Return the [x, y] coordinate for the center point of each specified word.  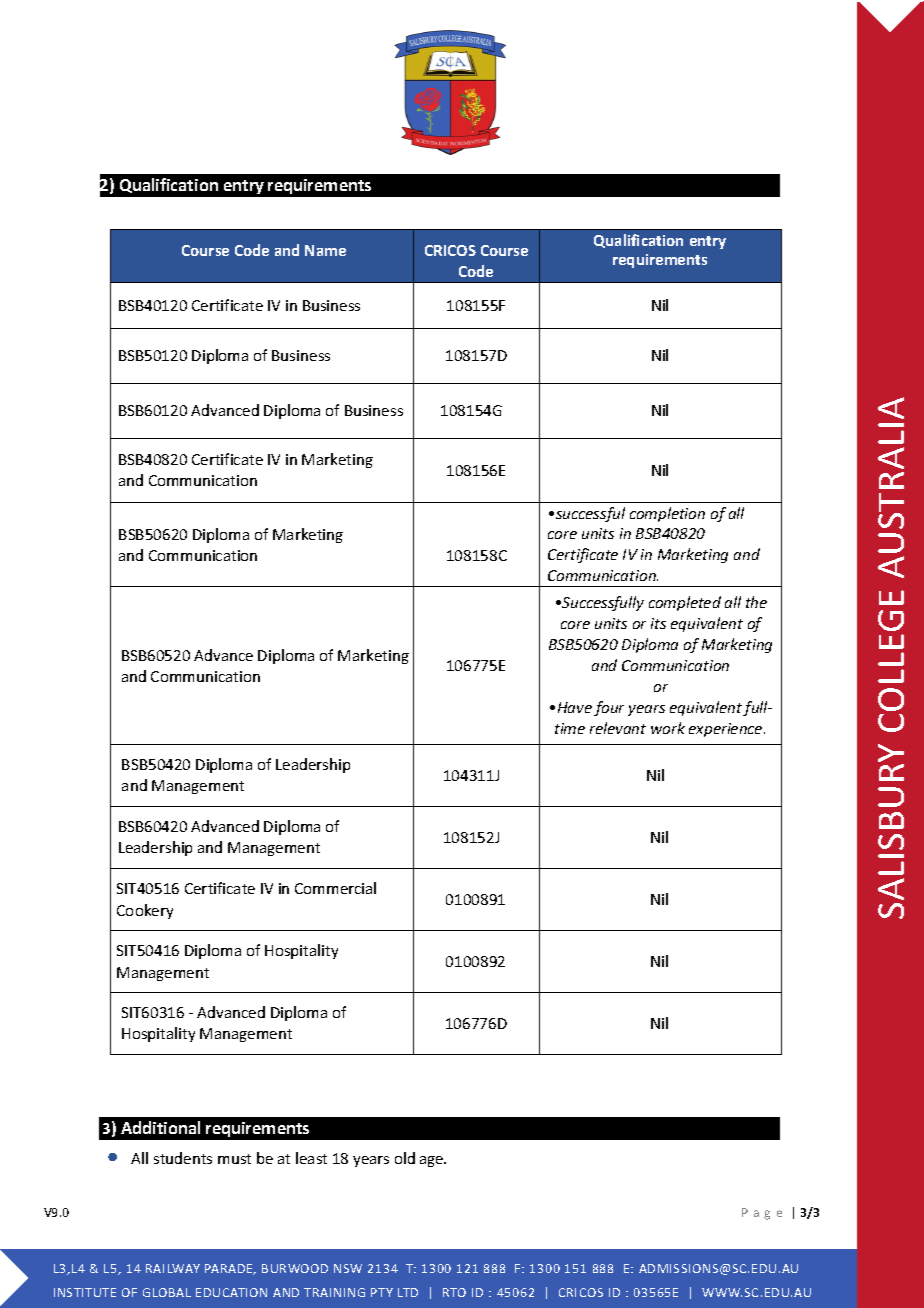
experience [727, 730]
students [183, 1158]
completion [667, 514]
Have [575, 707]
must [234, 1159]
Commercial [335, 888]
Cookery [145, 911]
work [668, 728]
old [405, 1158]
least [311, 1158]
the [756, 602]
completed [685, 603]
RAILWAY [173, 1268]
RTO [454, 1292]
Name [325, 250]
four [609, 708]
